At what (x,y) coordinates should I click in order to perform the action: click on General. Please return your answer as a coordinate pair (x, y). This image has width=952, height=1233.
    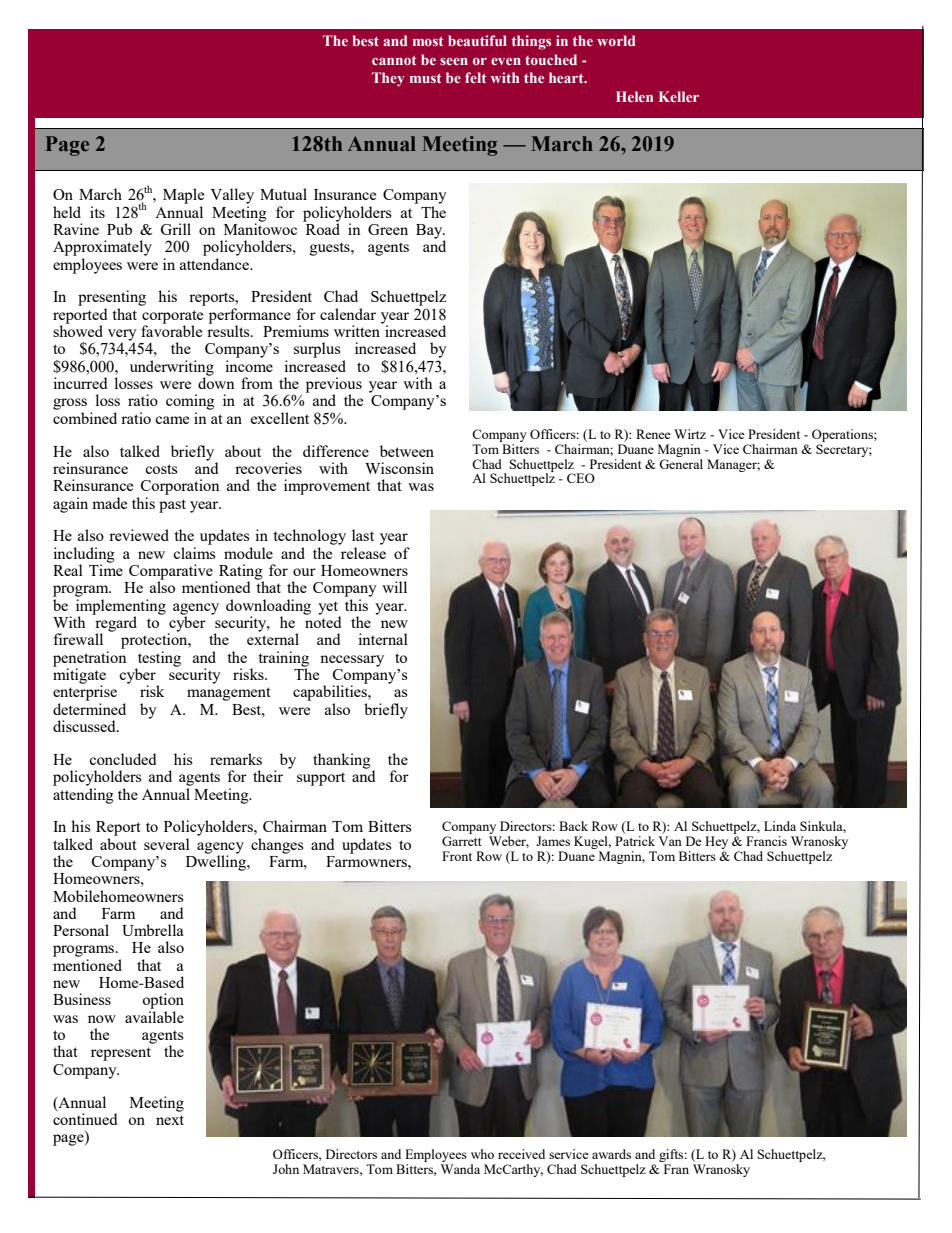
    Looking at the image, I should click on (681, 462).
